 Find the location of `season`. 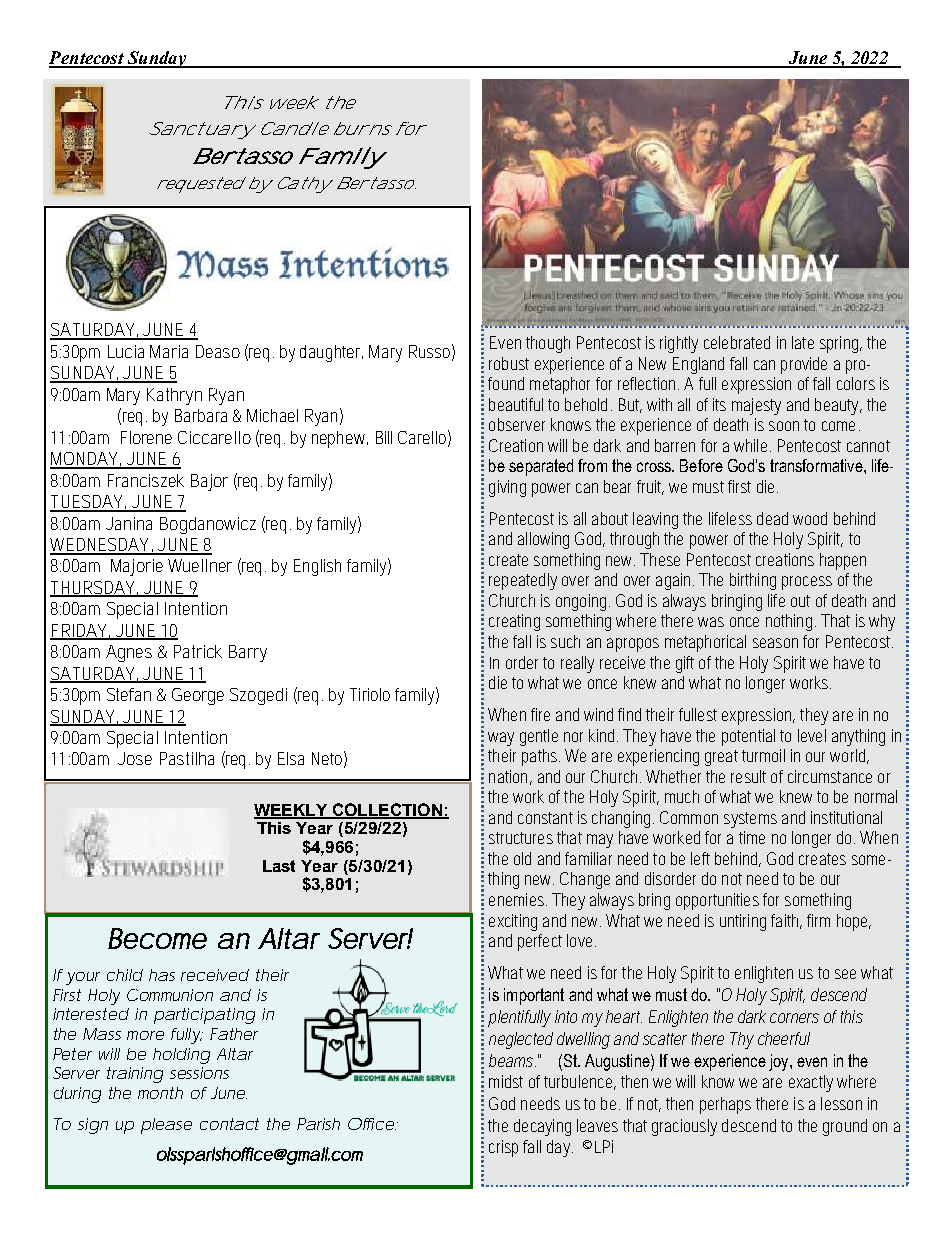

season is located at coordinates (775, 643).
